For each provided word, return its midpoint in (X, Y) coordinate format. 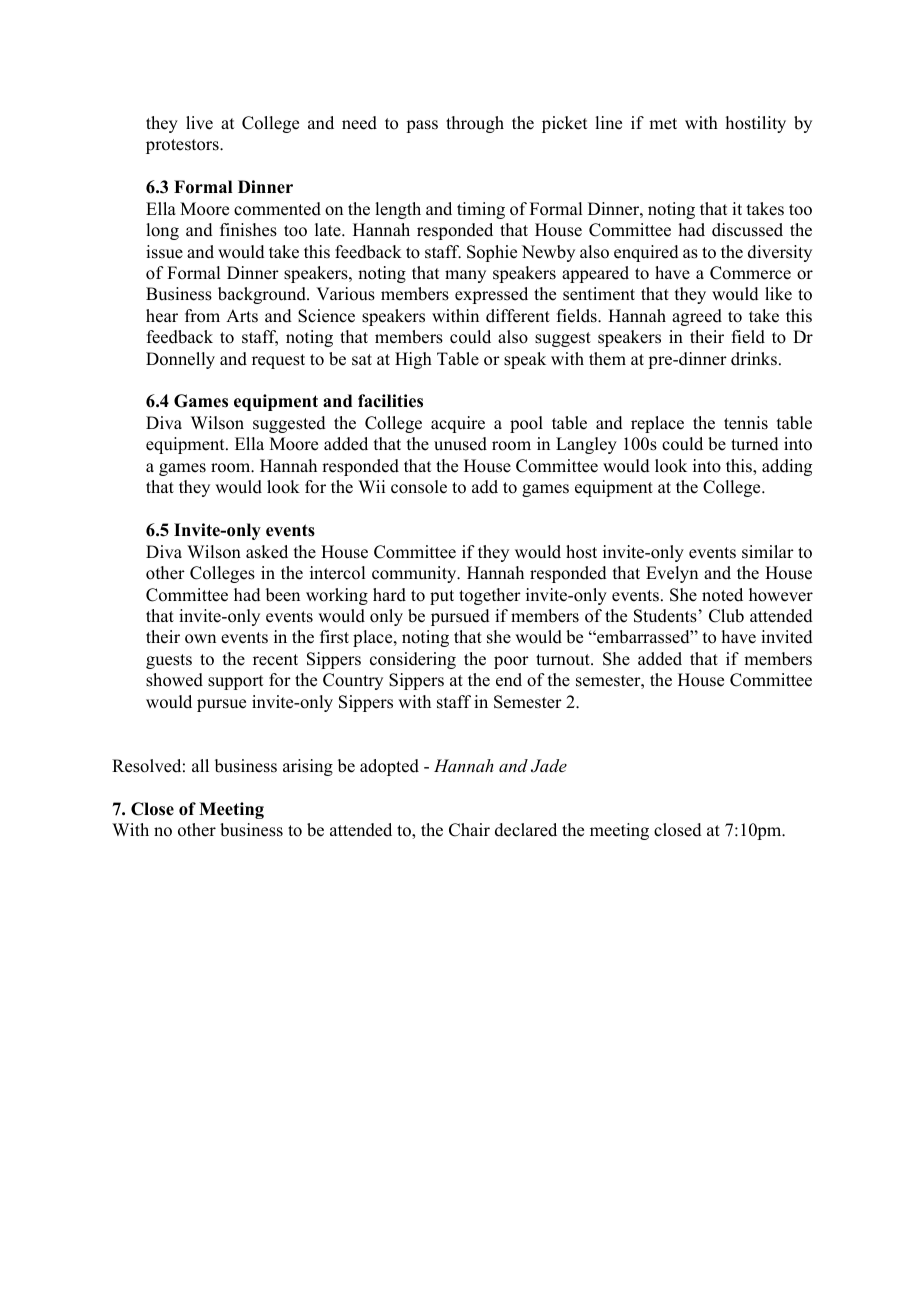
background (263, 295)
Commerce (750, 273)
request (278, 361)
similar (768, 552)
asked (267, 552)
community (415, 574)
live (199, 123)
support (235, 682)
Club (726, 616)
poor (511, 662)
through (475, 124)
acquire (458, 424)
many (465, 276)
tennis (746, 423)
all (200, 765)
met (663, 124)
